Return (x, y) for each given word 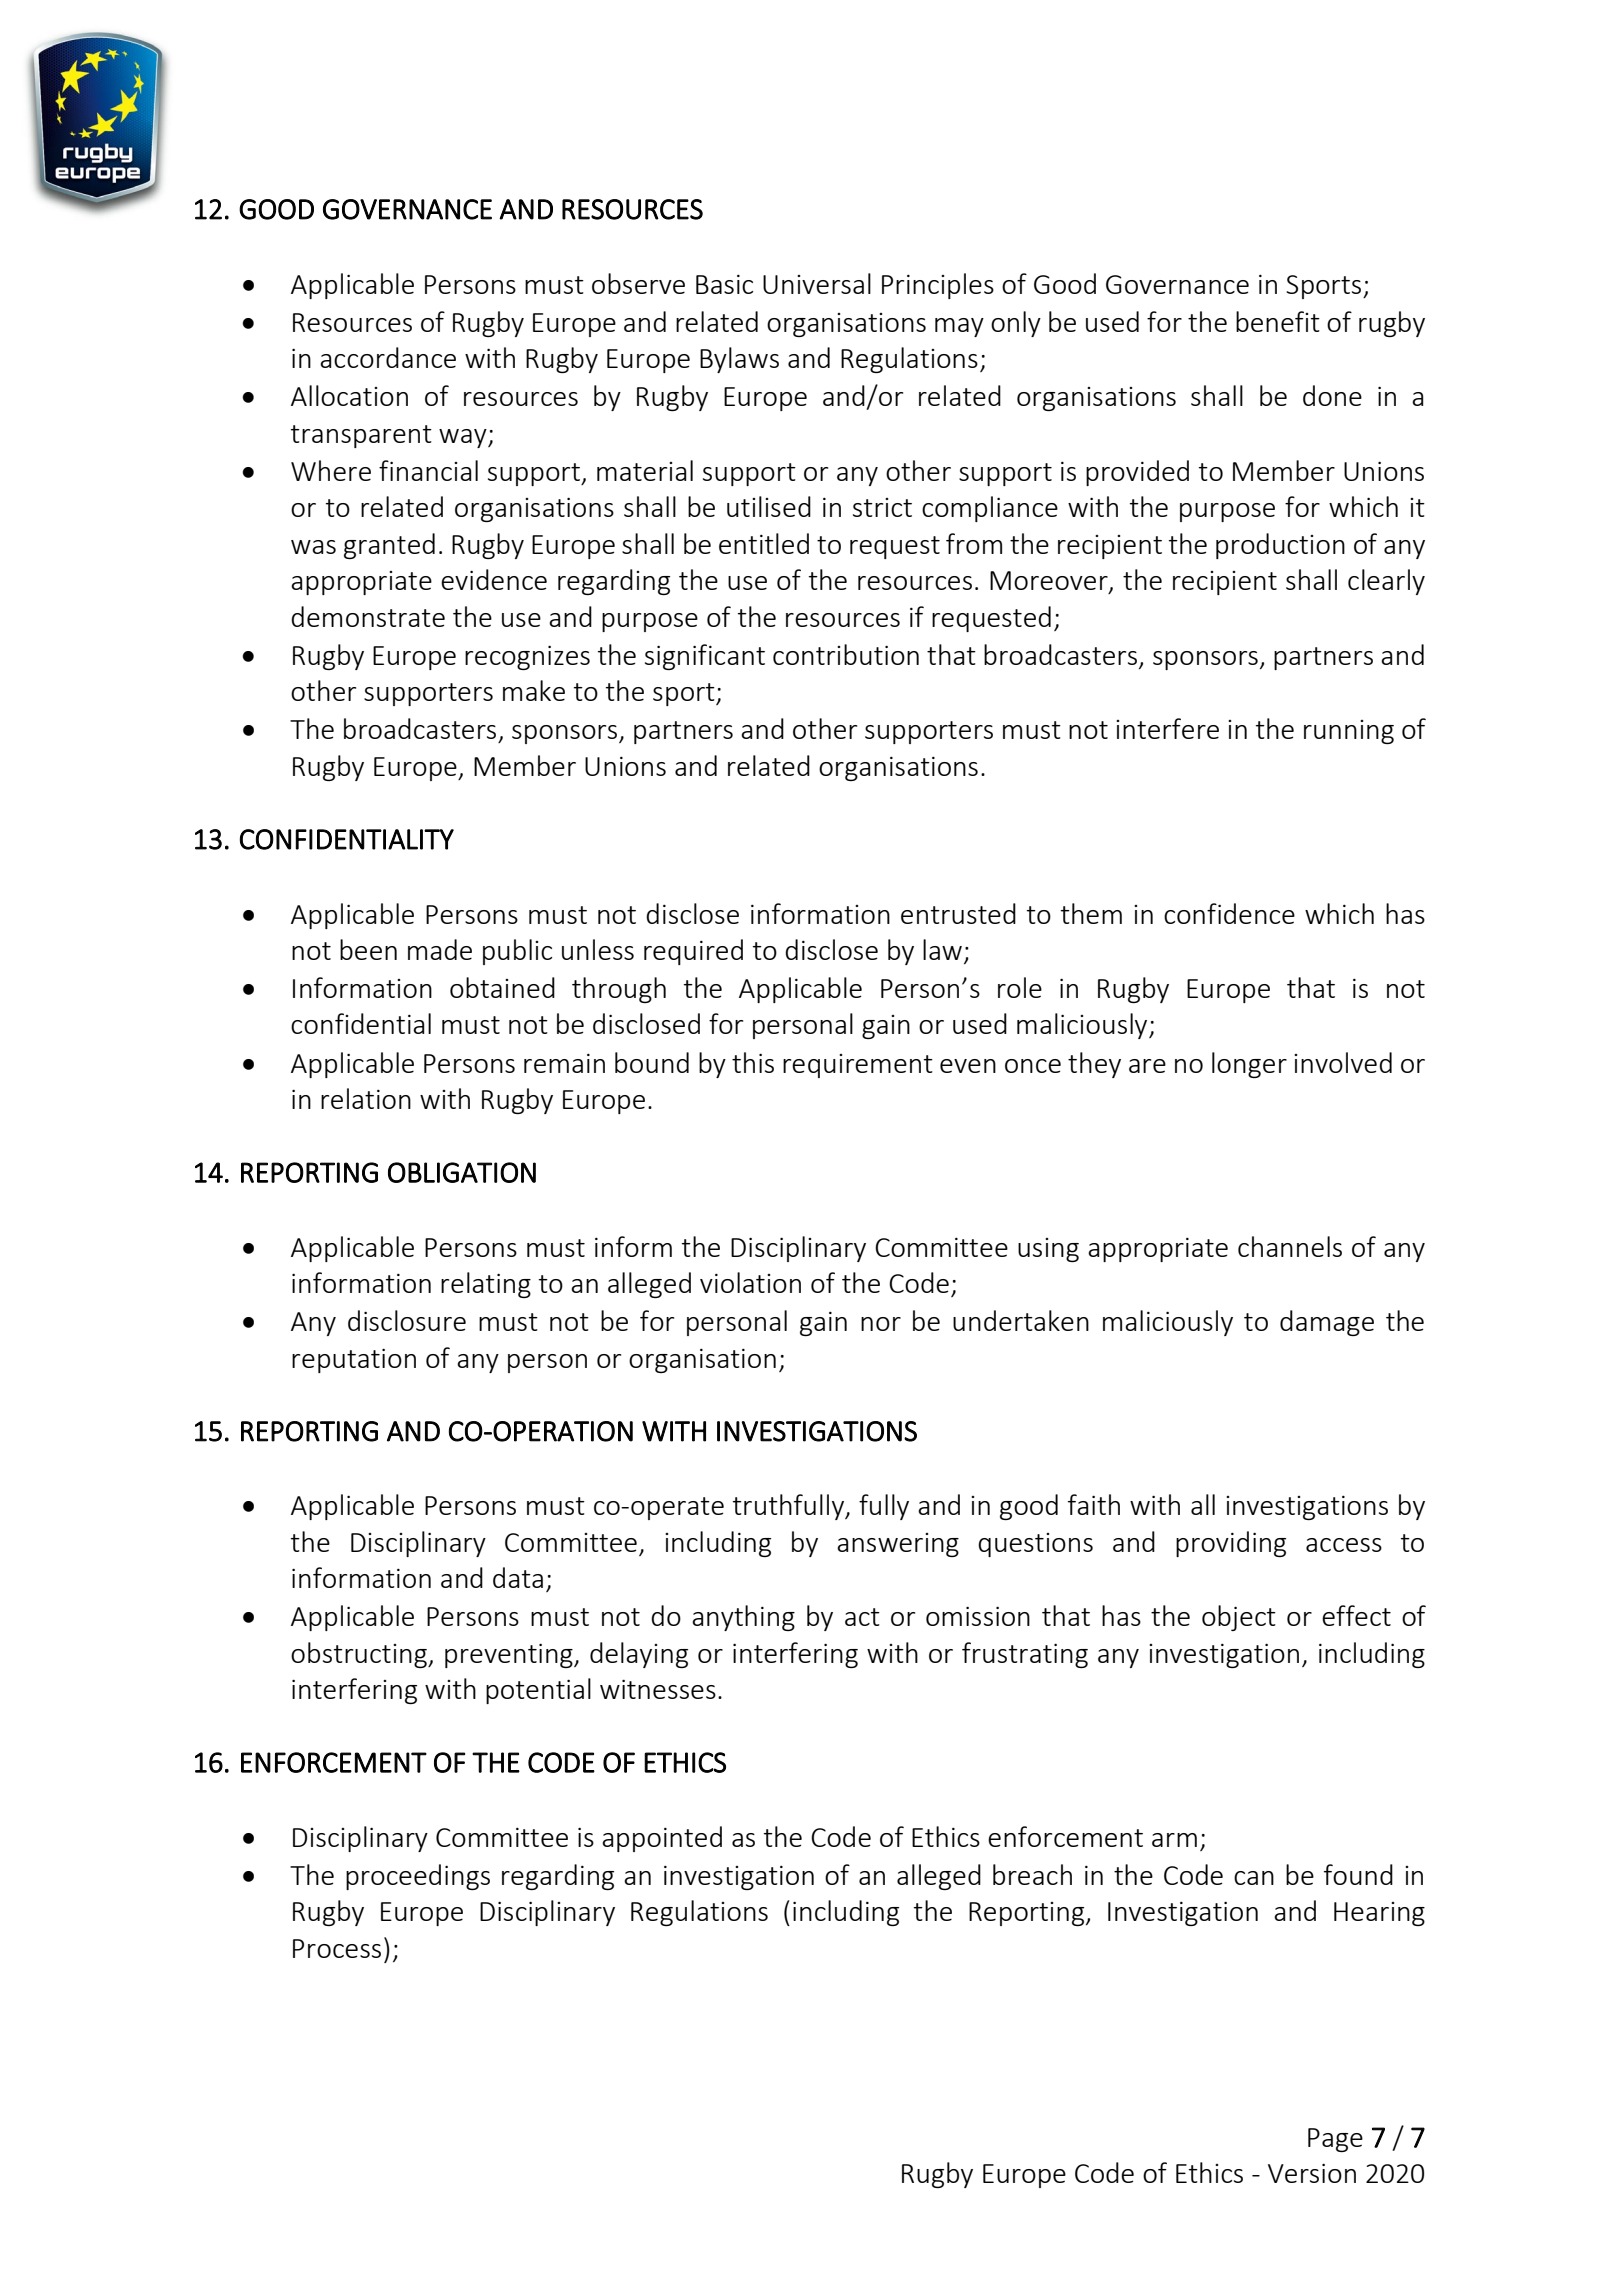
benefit (1278, 321)
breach (1032, 1874)
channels (1290, 1246)
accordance (388, 357)
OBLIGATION (462, 1172)
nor (881, 1324)
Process (337, 1948)
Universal (817, 283)
